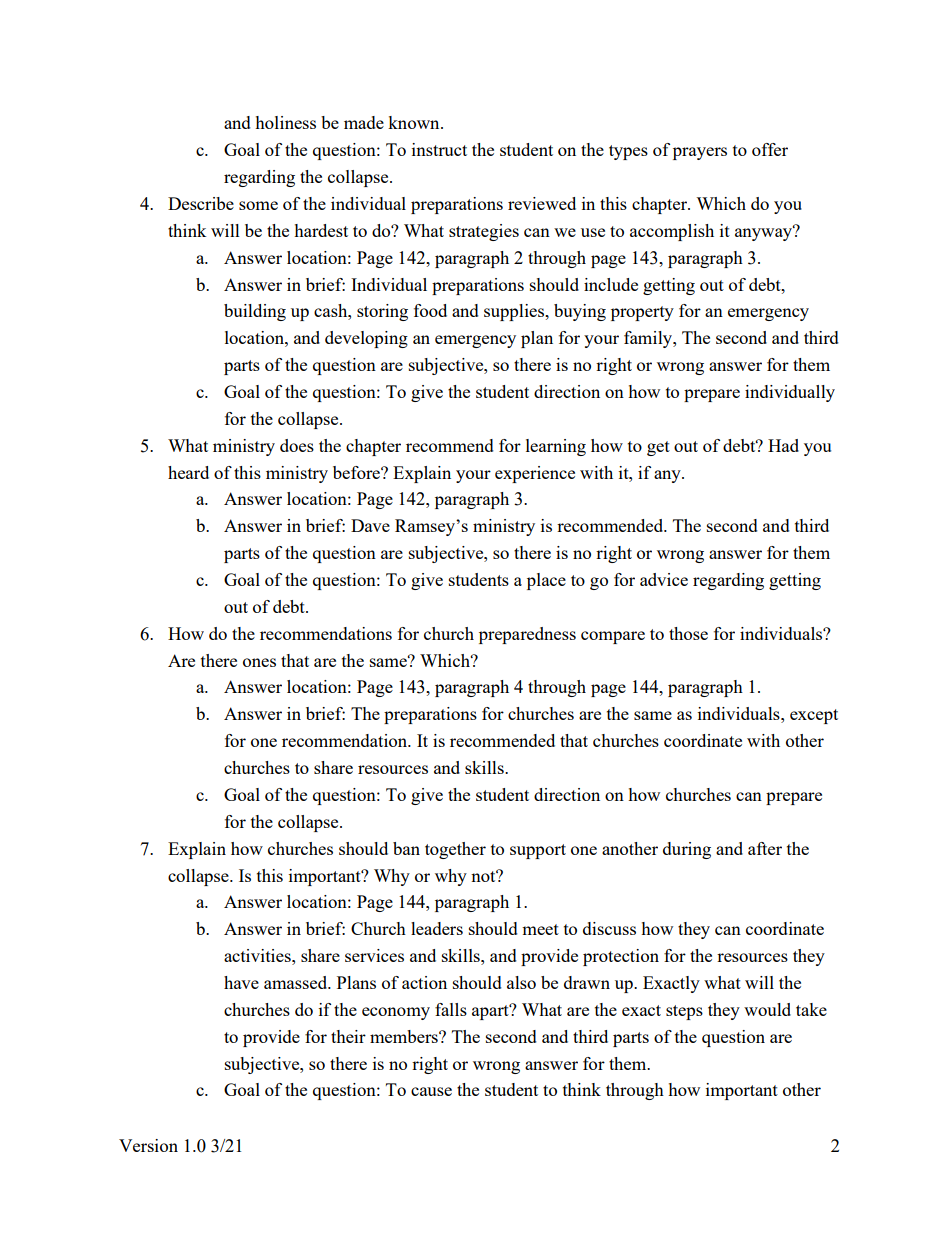  What do you see at coordinates (439, 149) in the image?
I see `instruct` at bounding box center [439, 149].
